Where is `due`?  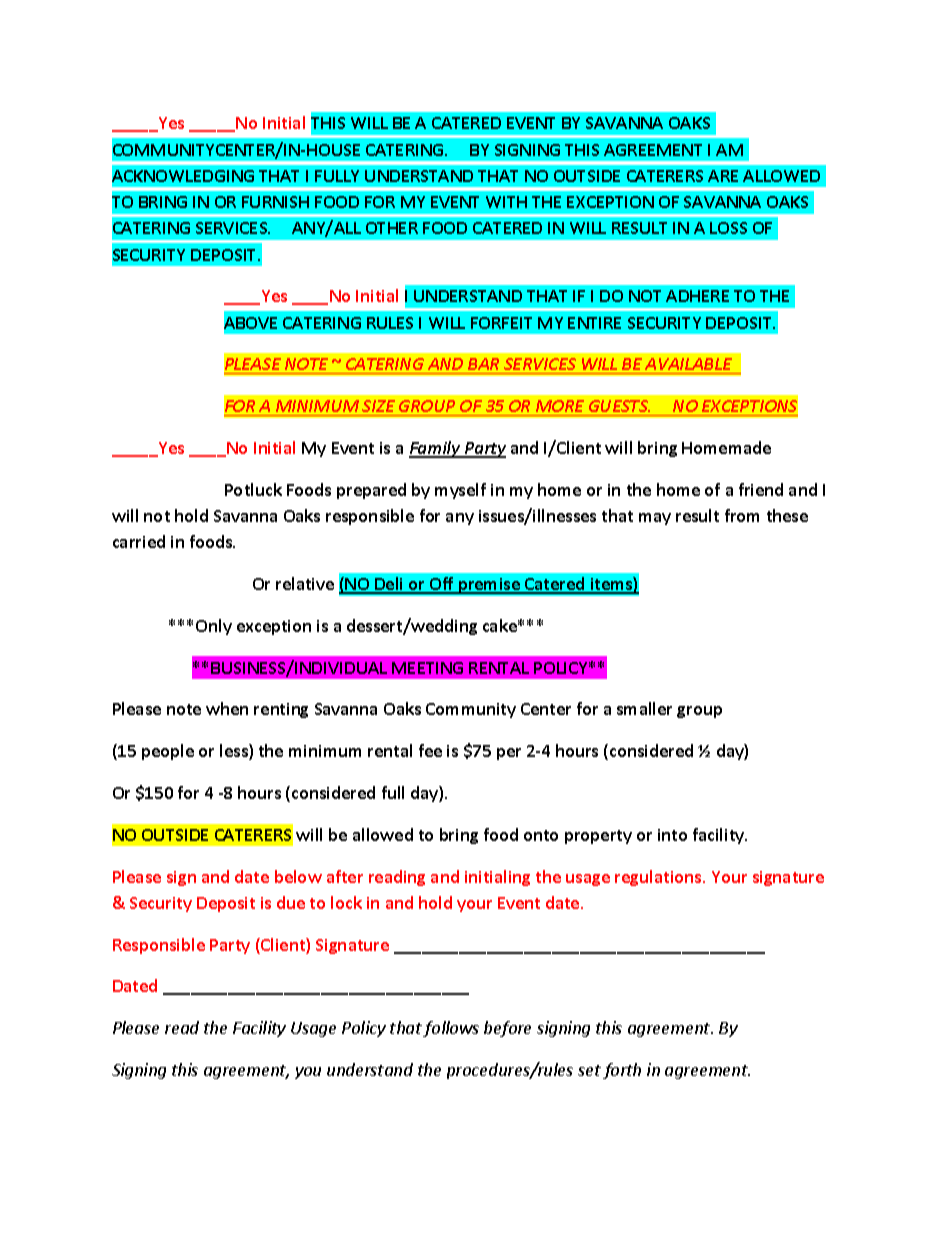 due is located at coordinates (291, 902).
